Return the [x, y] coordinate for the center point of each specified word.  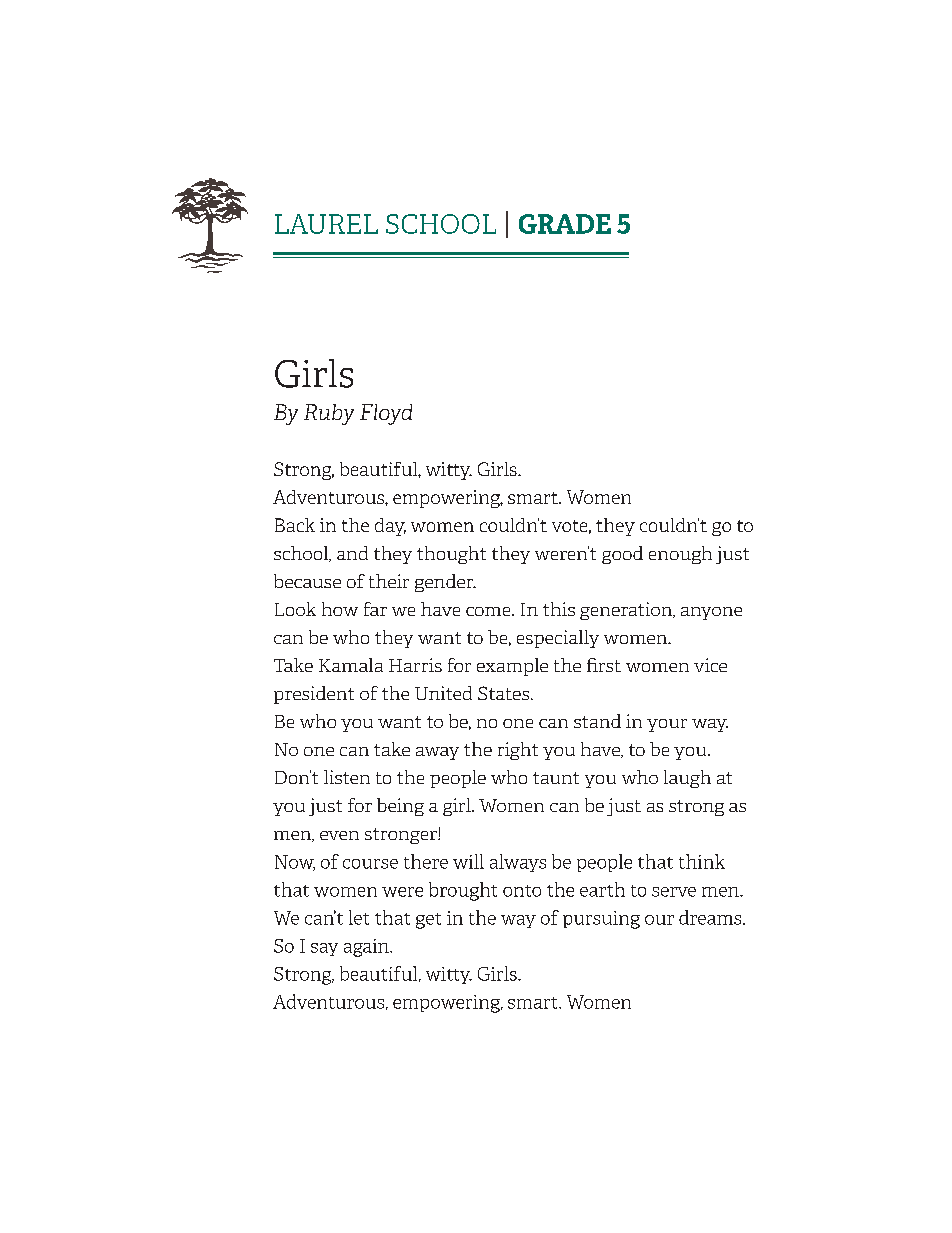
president [314, 695]
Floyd [386, 414]
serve [674, 892]
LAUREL [326, 224]
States [503, 693]
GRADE [565, 224]
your [667, 725]
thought [451, 555]
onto [522, 891]
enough [680, 555]
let [359, 917]
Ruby [329, 414]
